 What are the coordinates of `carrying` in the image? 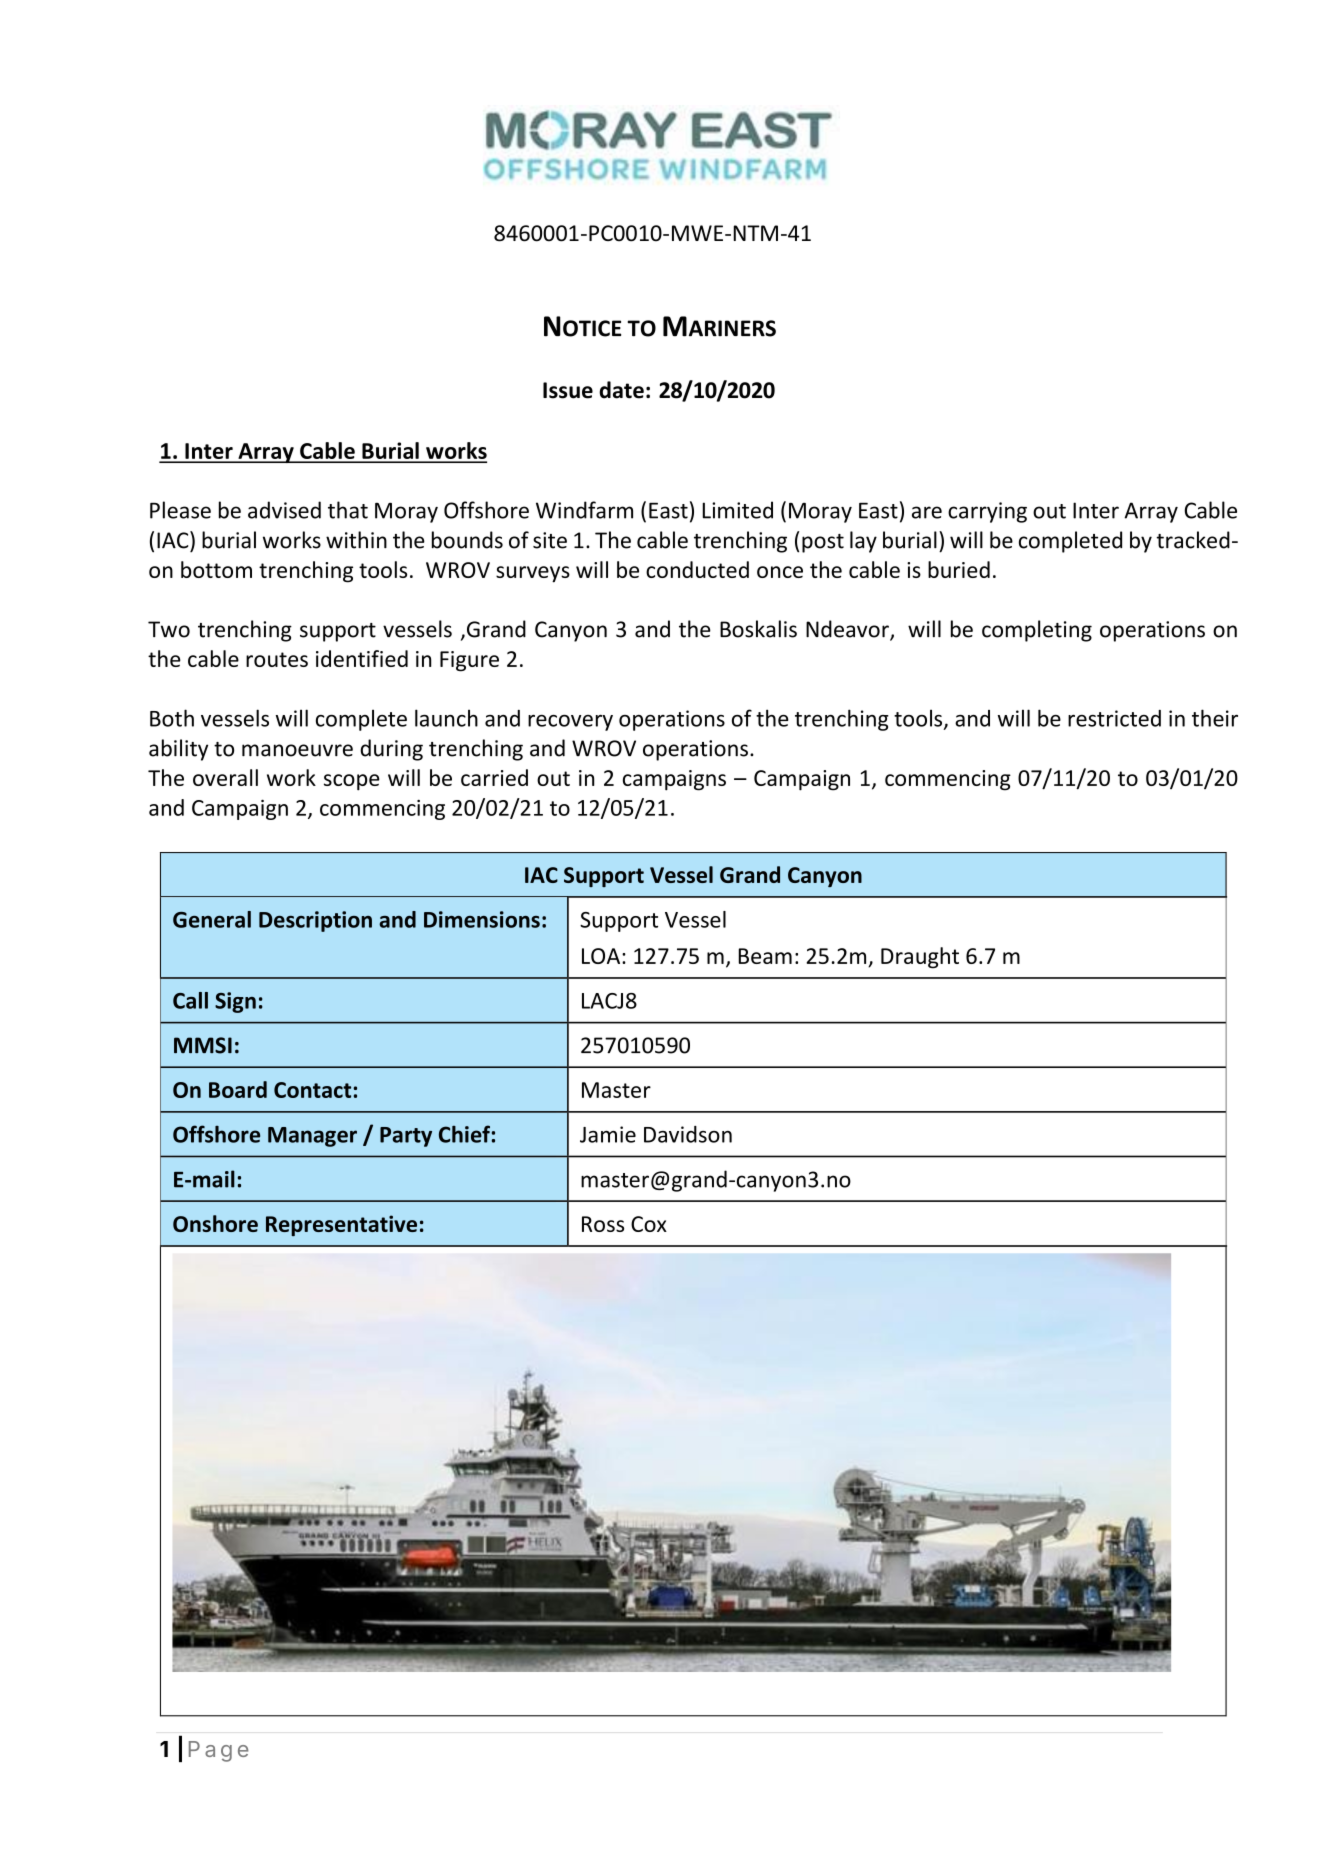 It's located at (987, 512).
